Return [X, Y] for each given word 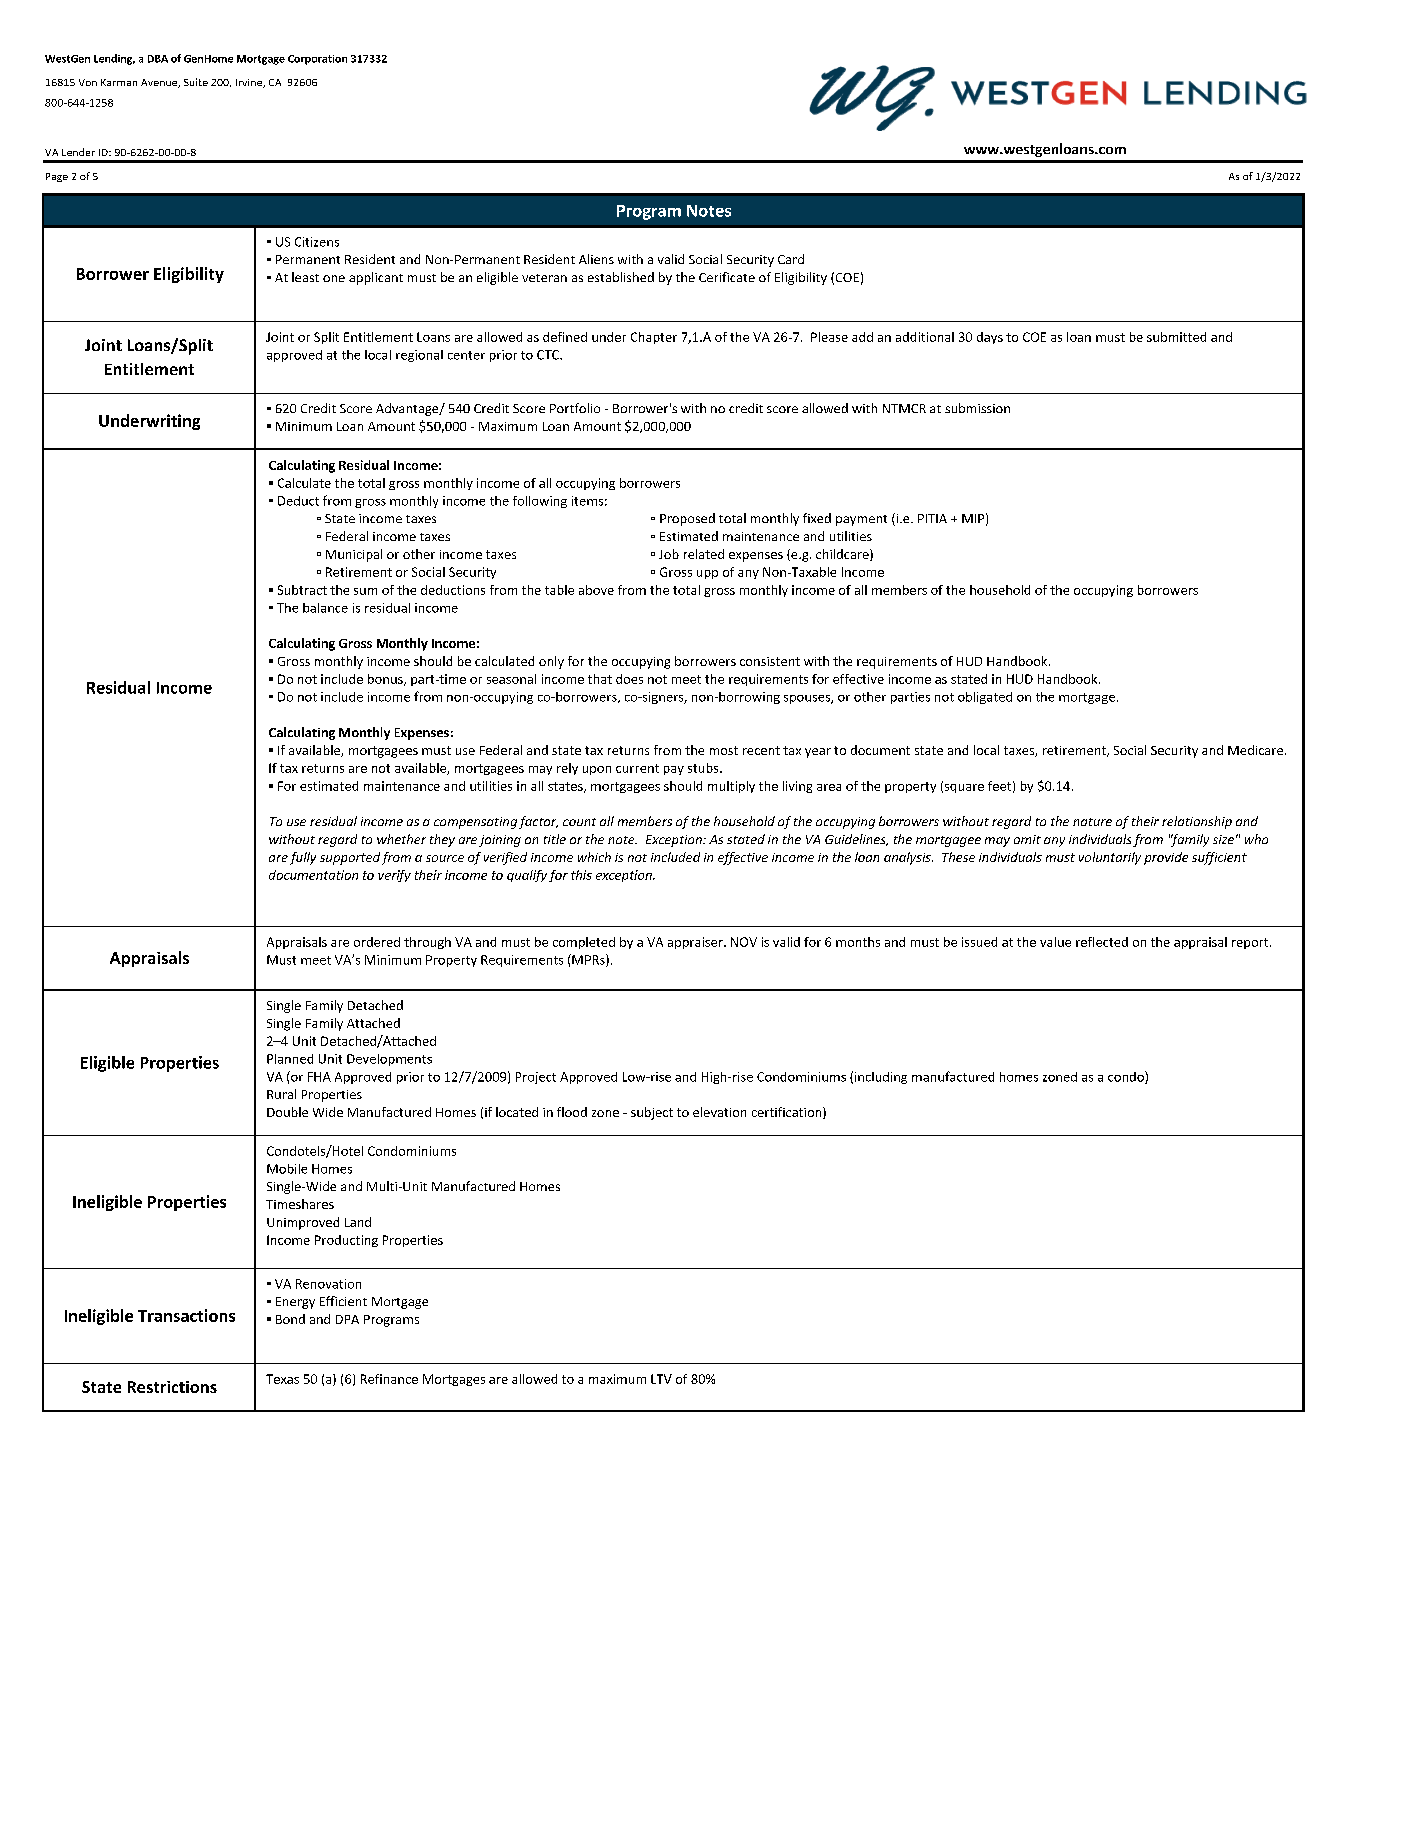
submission [977, 408]
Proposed [687, 519]
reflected [1102, 942]
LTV [661, 1379]
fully [303, 858]
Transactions [186, 1315]
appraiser [696, 943]
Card [791, 259]
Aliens [596, 259]
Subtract [302, 590]
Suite [196, 82]
